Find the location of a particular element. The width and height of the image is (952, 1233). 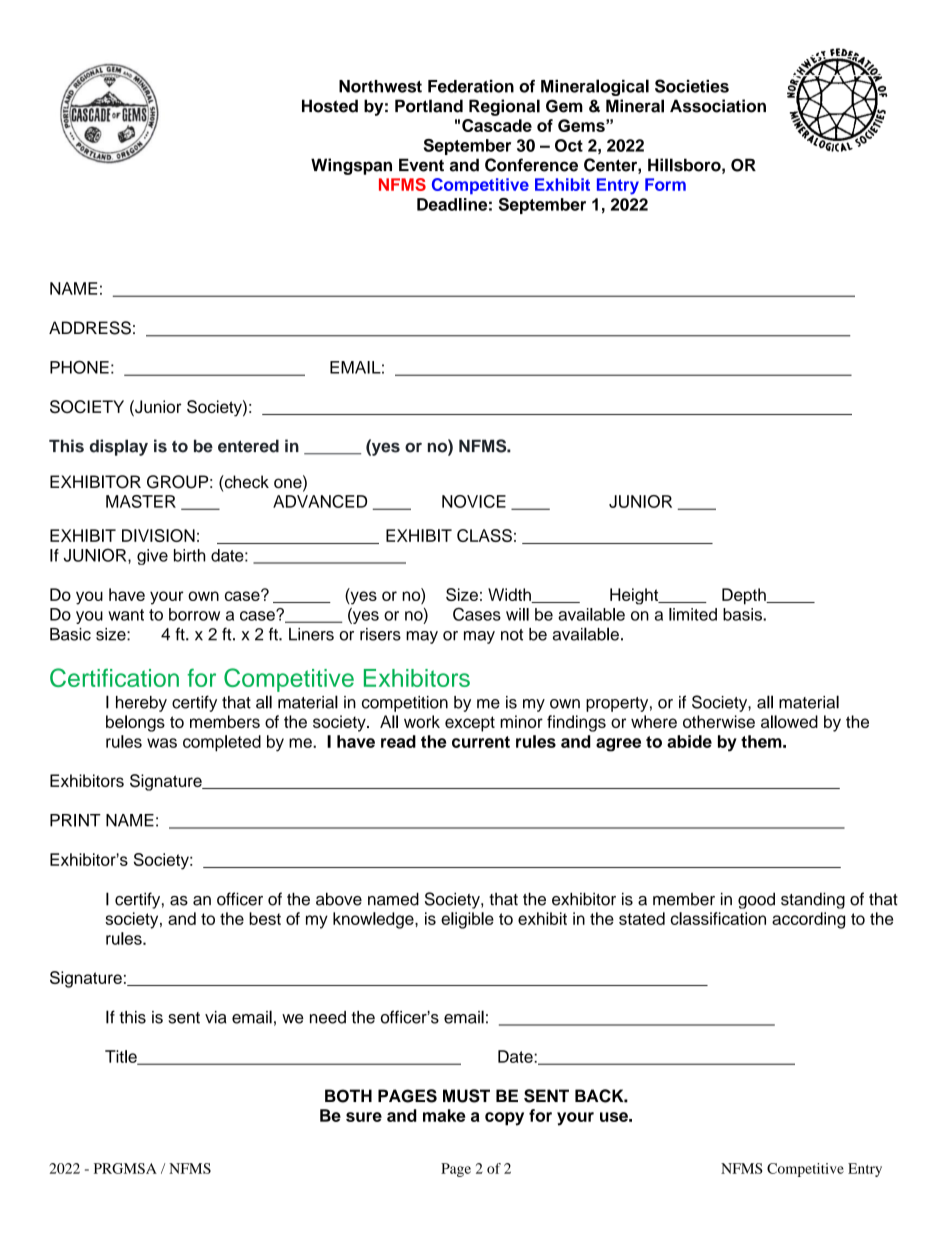

display is located at coordinates (119, 447).
